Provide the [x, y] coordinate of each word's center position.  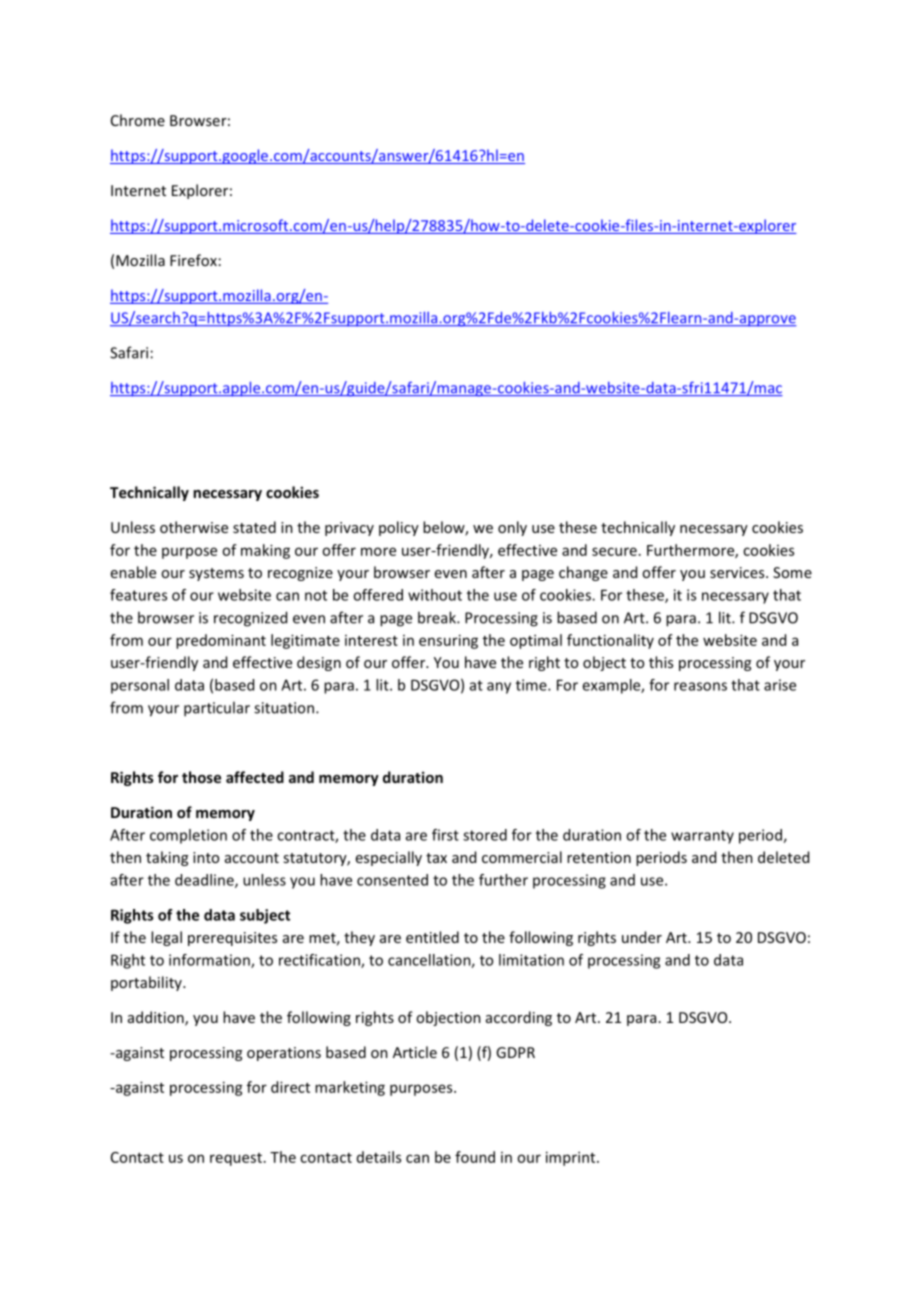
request [236, 1159]
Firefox [193, 260]
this [661, 662]
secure [614, 551]
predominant [221, 641]
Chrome [138, 120]
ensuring [448, 641]
